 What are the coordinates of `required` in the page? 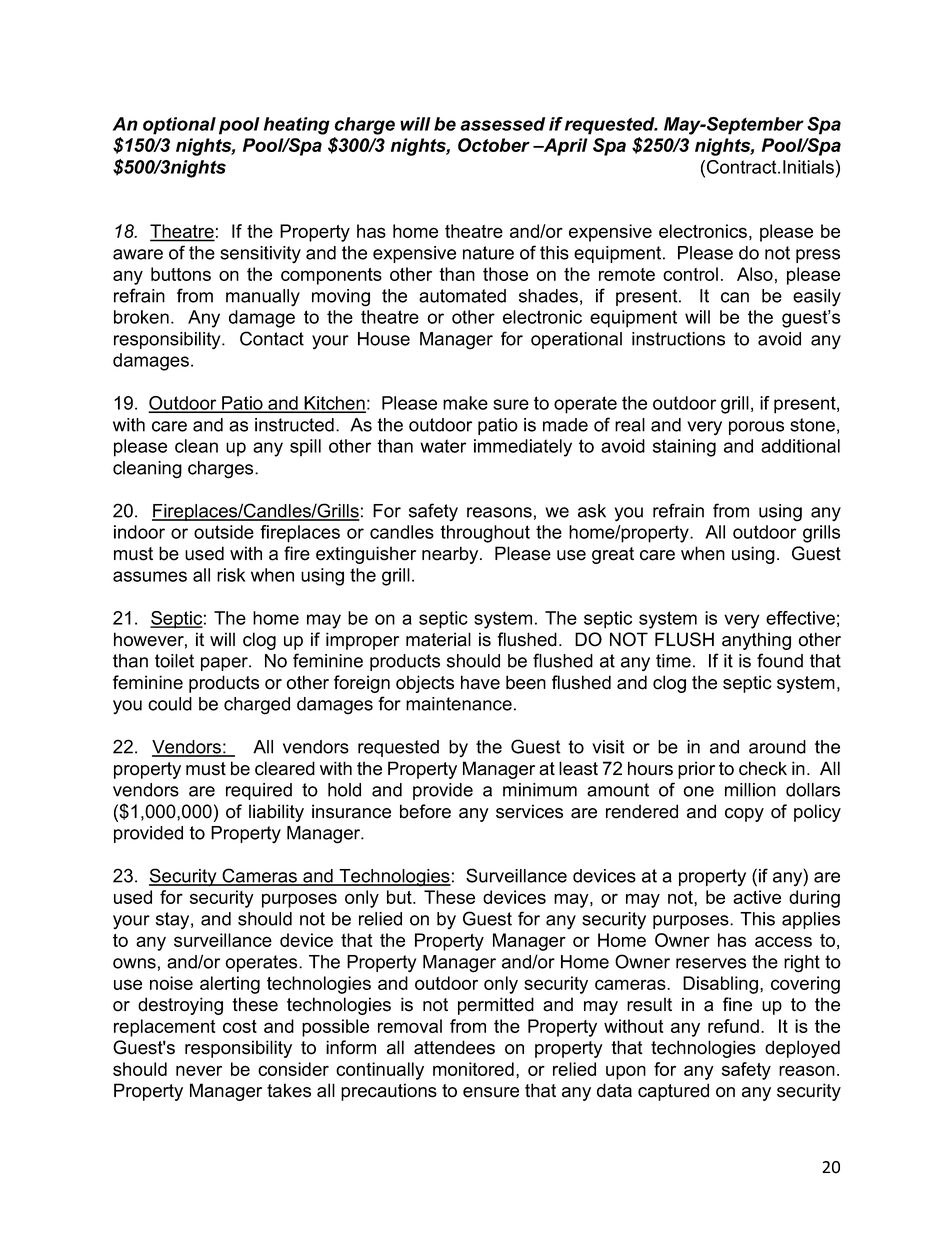 It's located at (259, 791).
